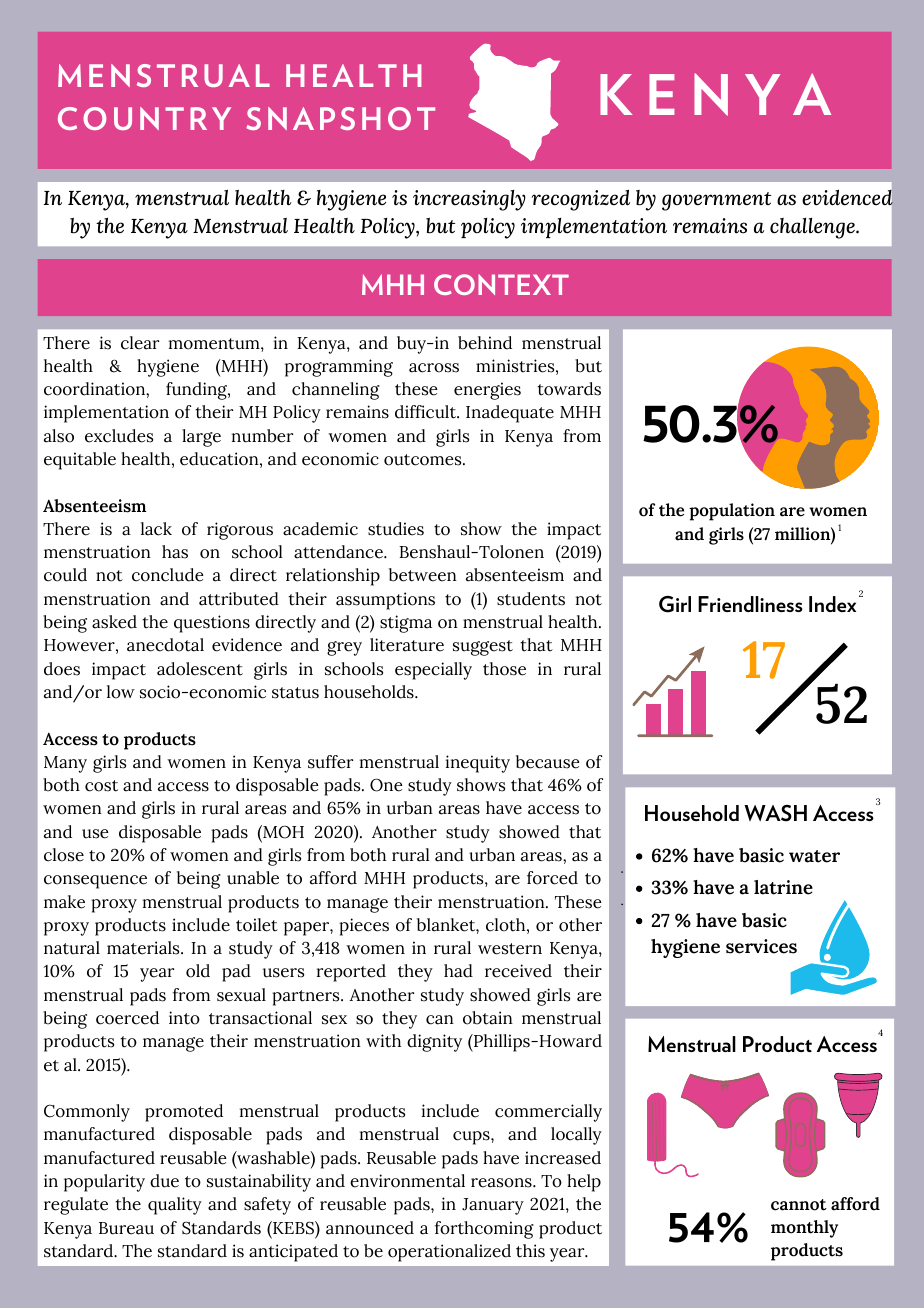 The image size is (924, 1309). Describe the element at coordinates (783, 887) in the screenshot. I see `latrine` at that location.
